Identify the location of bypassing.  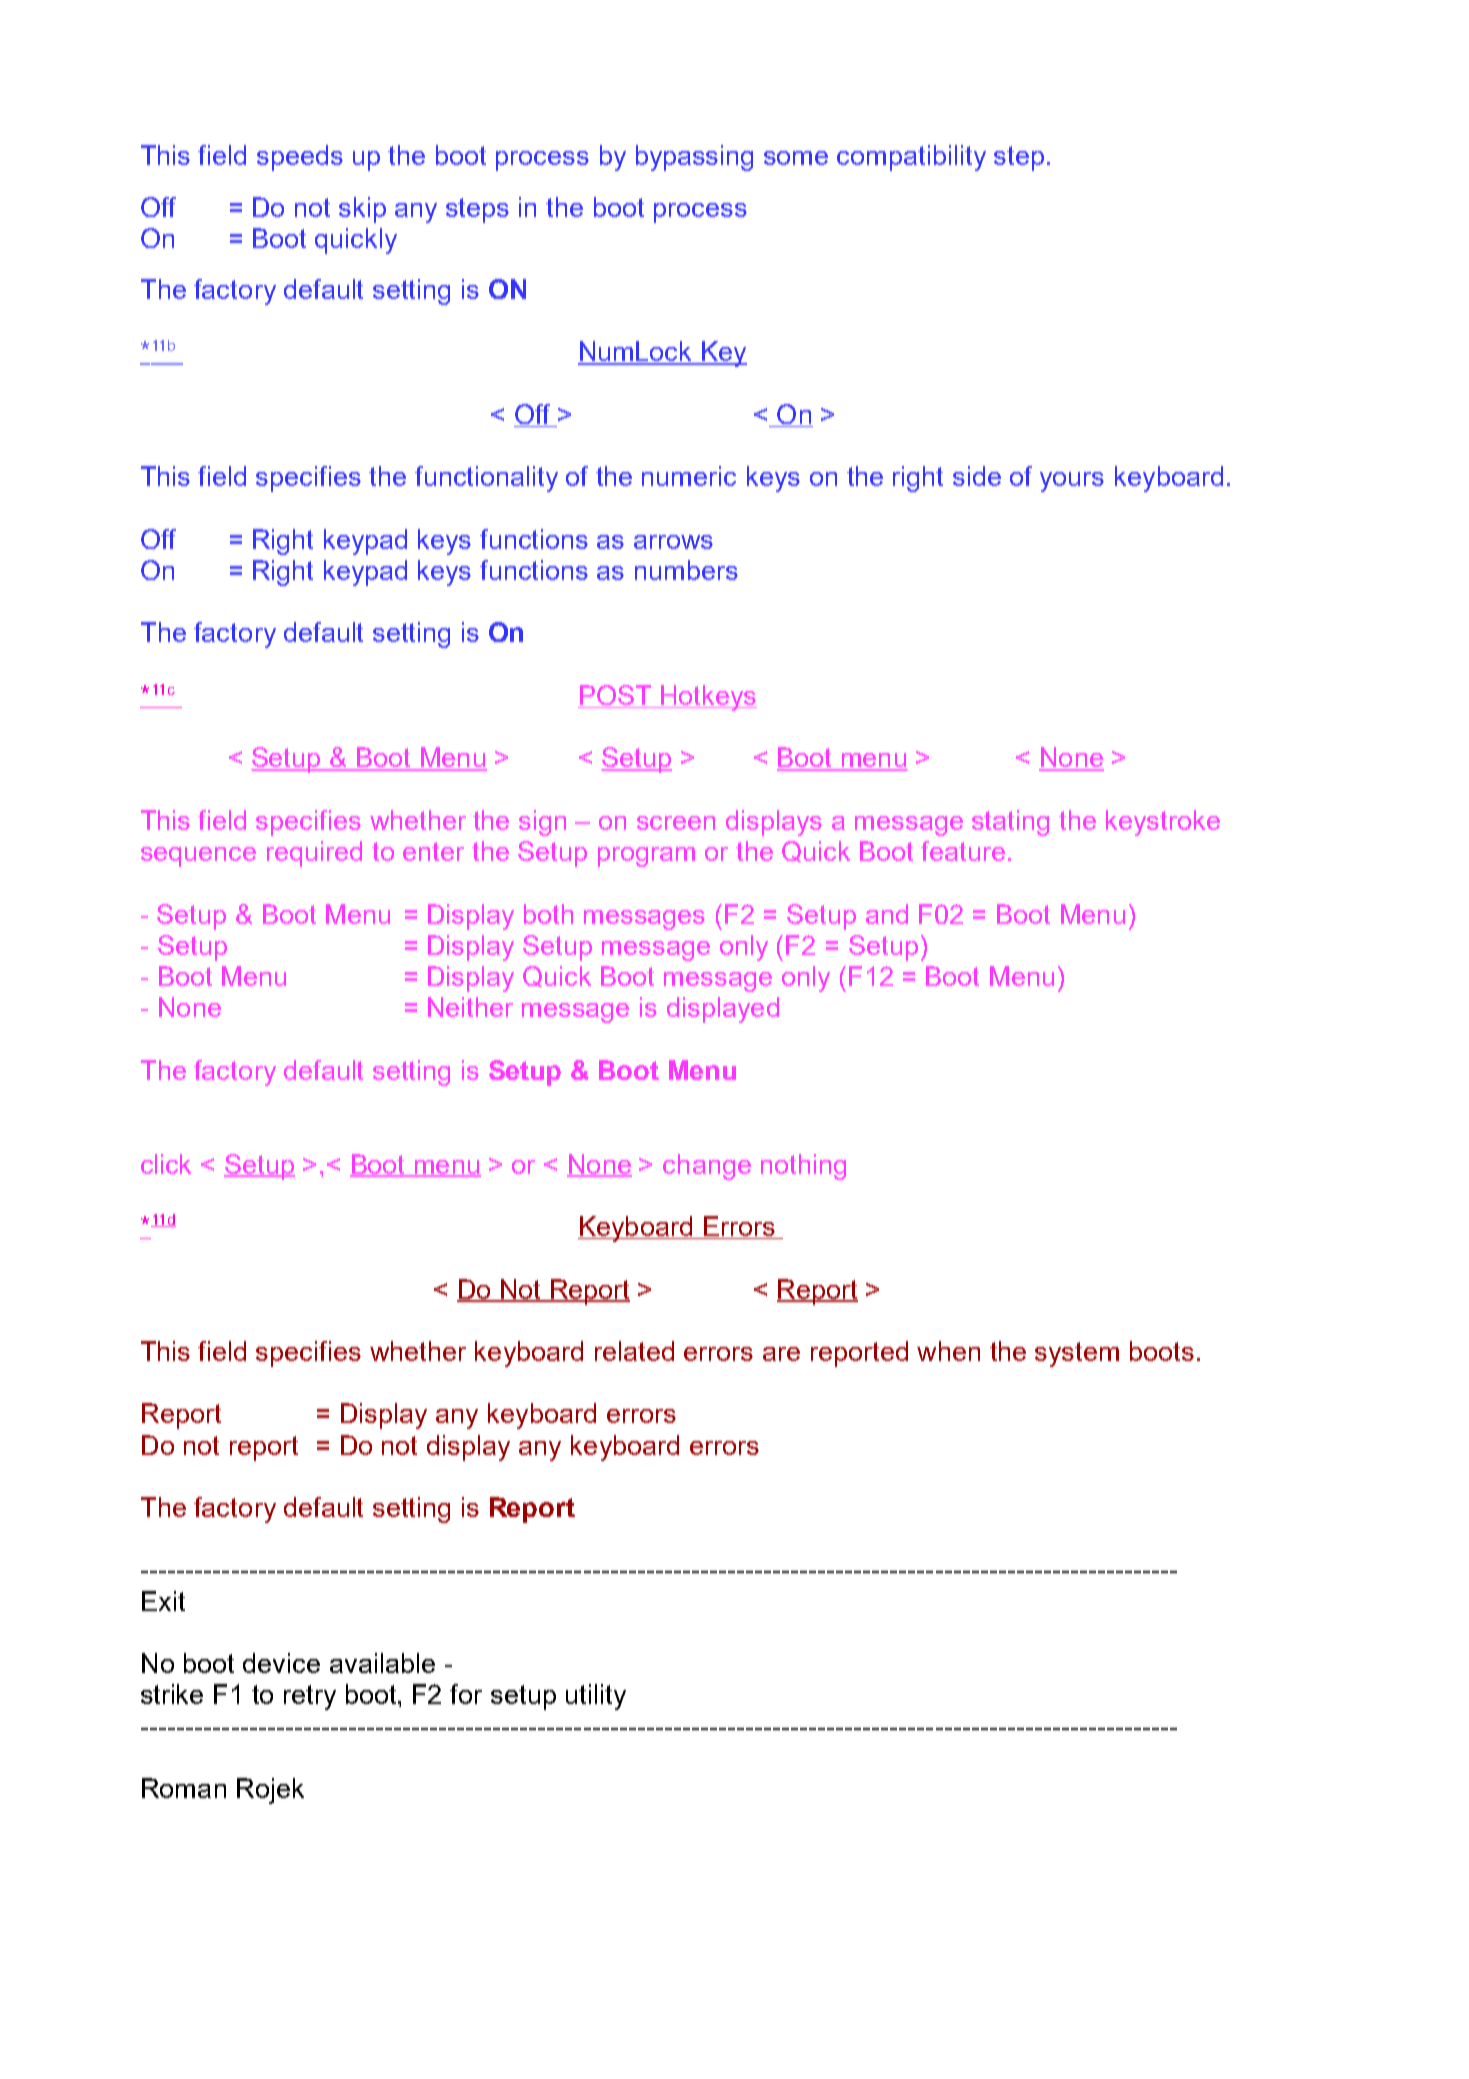
(694, 158).
